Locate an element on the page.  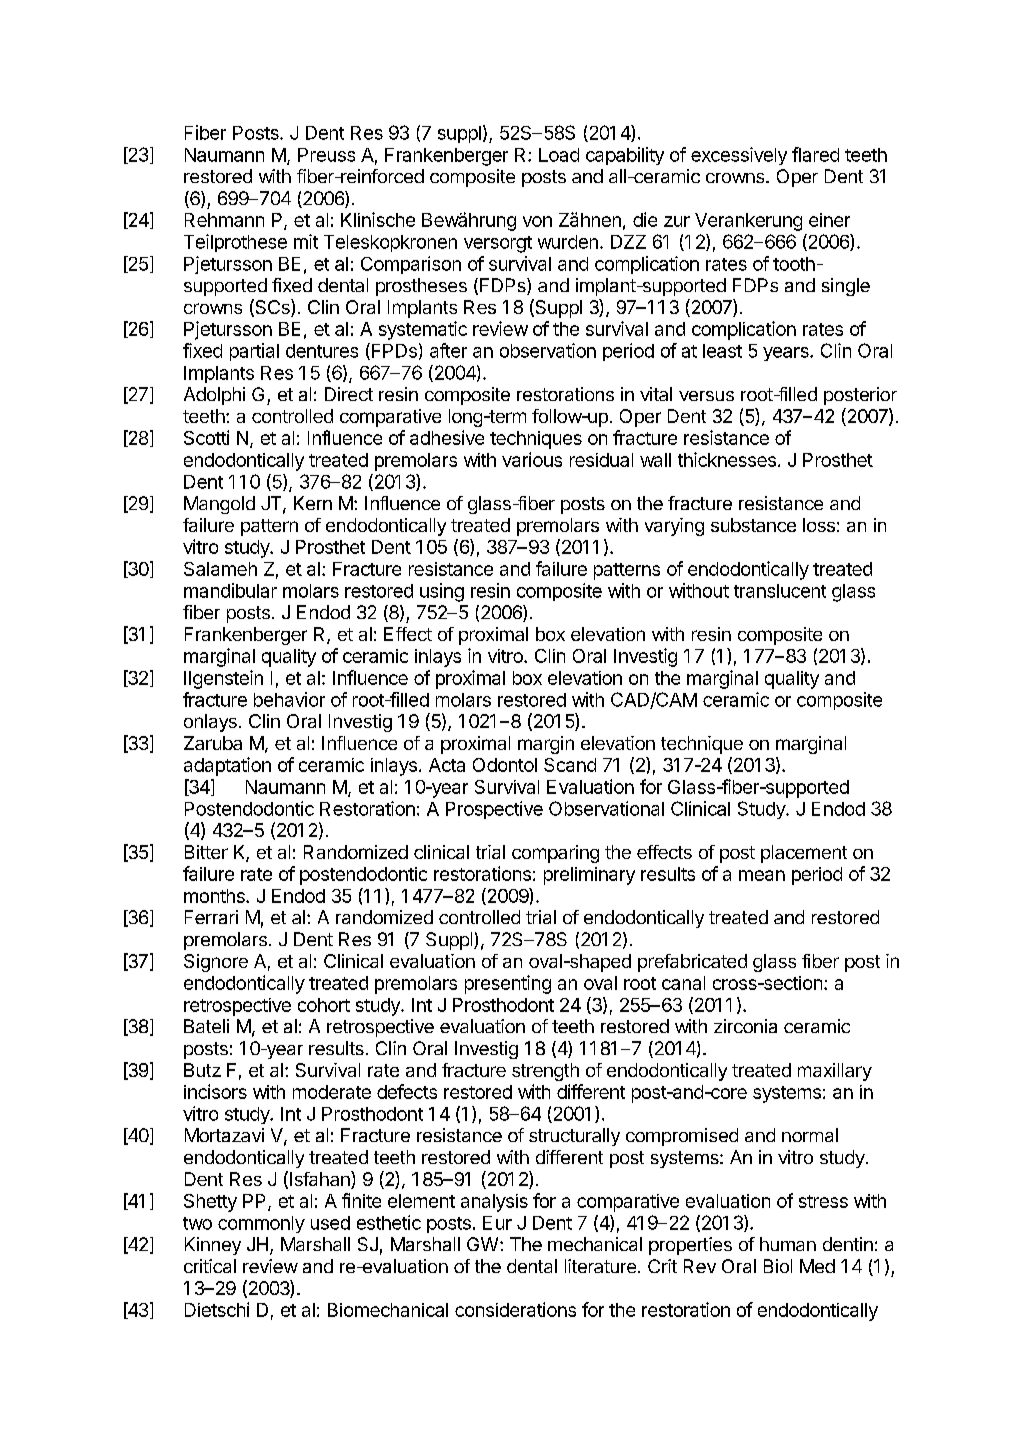
comparing is located at coordinates (555, 854).
